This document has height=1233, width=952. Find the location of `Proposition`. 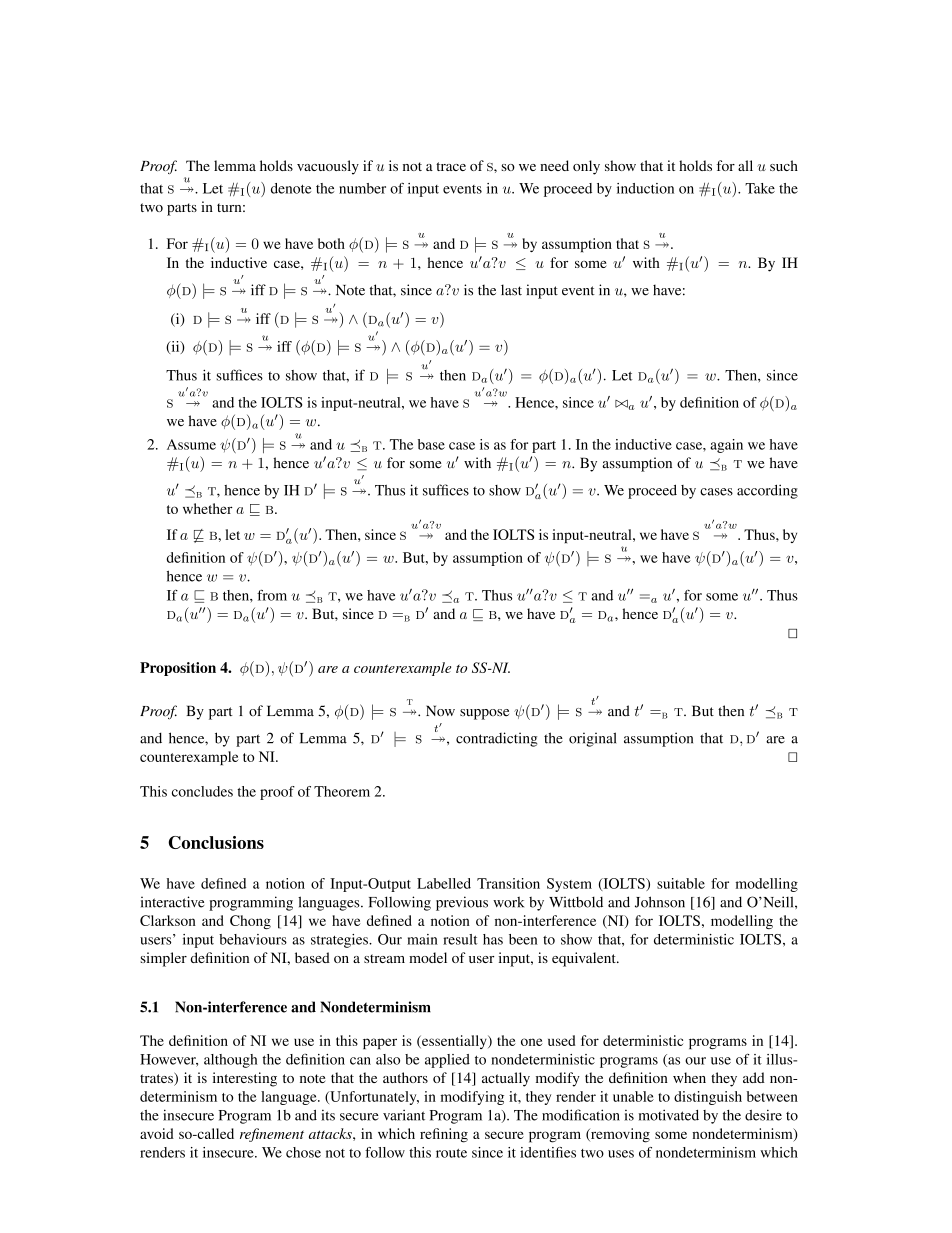

Proposition is located at coordinates (178, 669).
